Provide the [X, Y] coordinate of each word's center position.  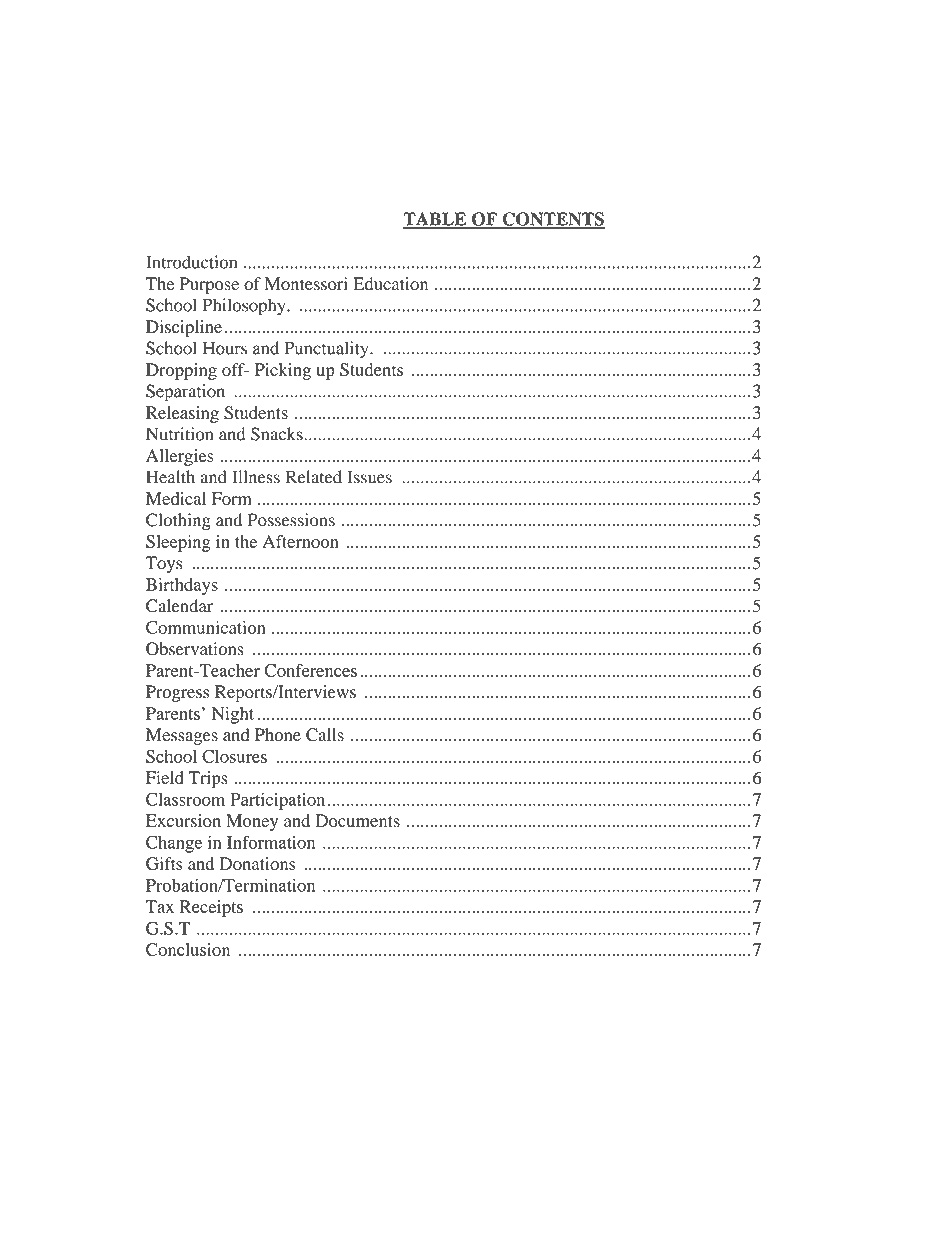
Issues [369, 477]
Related [314, 477]
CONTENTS [552, 220]
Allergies [180, 457]
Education [390, 284]
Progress [177, 693]
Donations [258, 863]
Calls [325, 735]
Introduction [191, 262]
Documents [357, 820]
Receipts [211, 908]
